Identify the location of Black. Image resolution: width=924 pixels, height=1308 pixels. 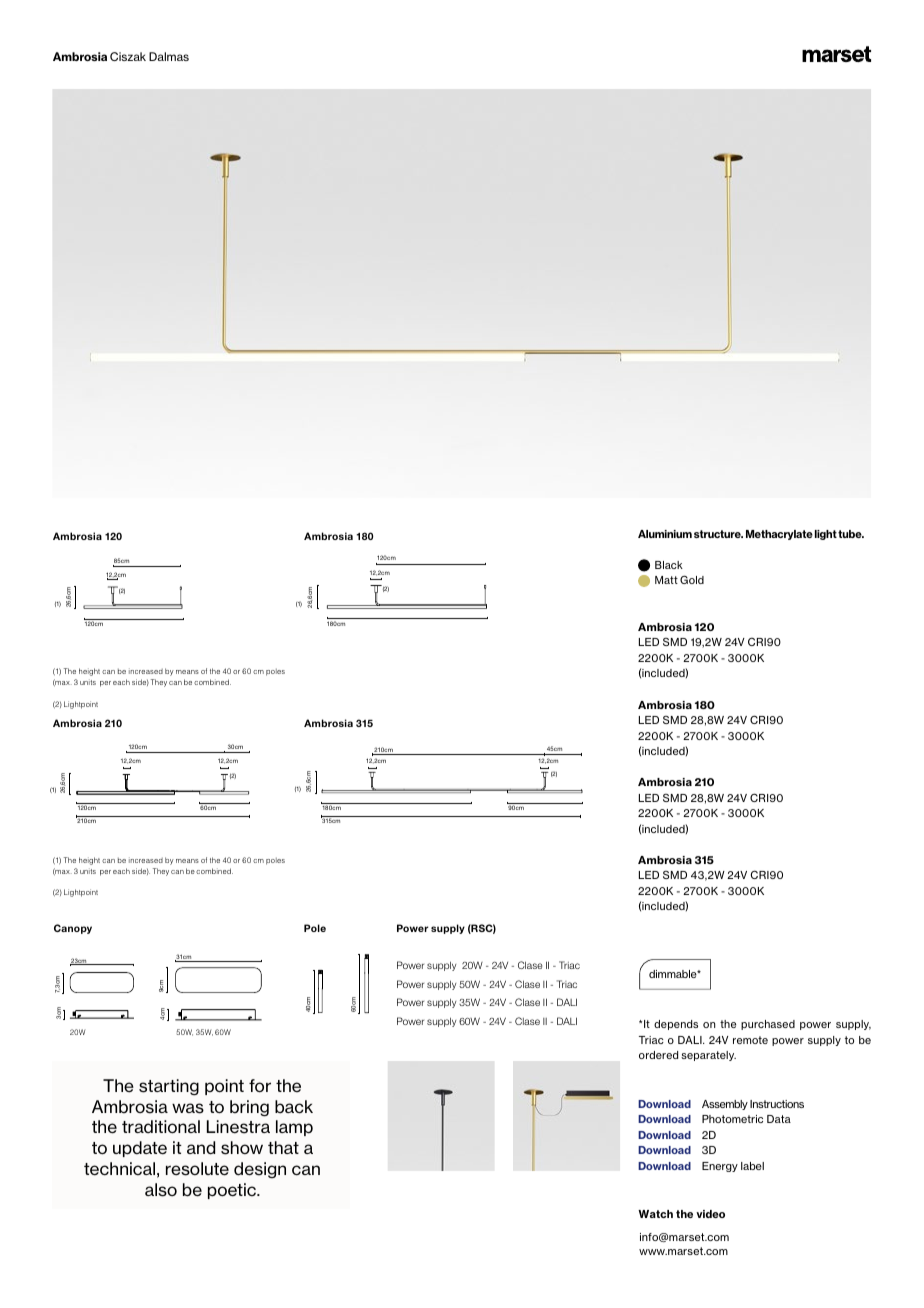
(669, 565).
